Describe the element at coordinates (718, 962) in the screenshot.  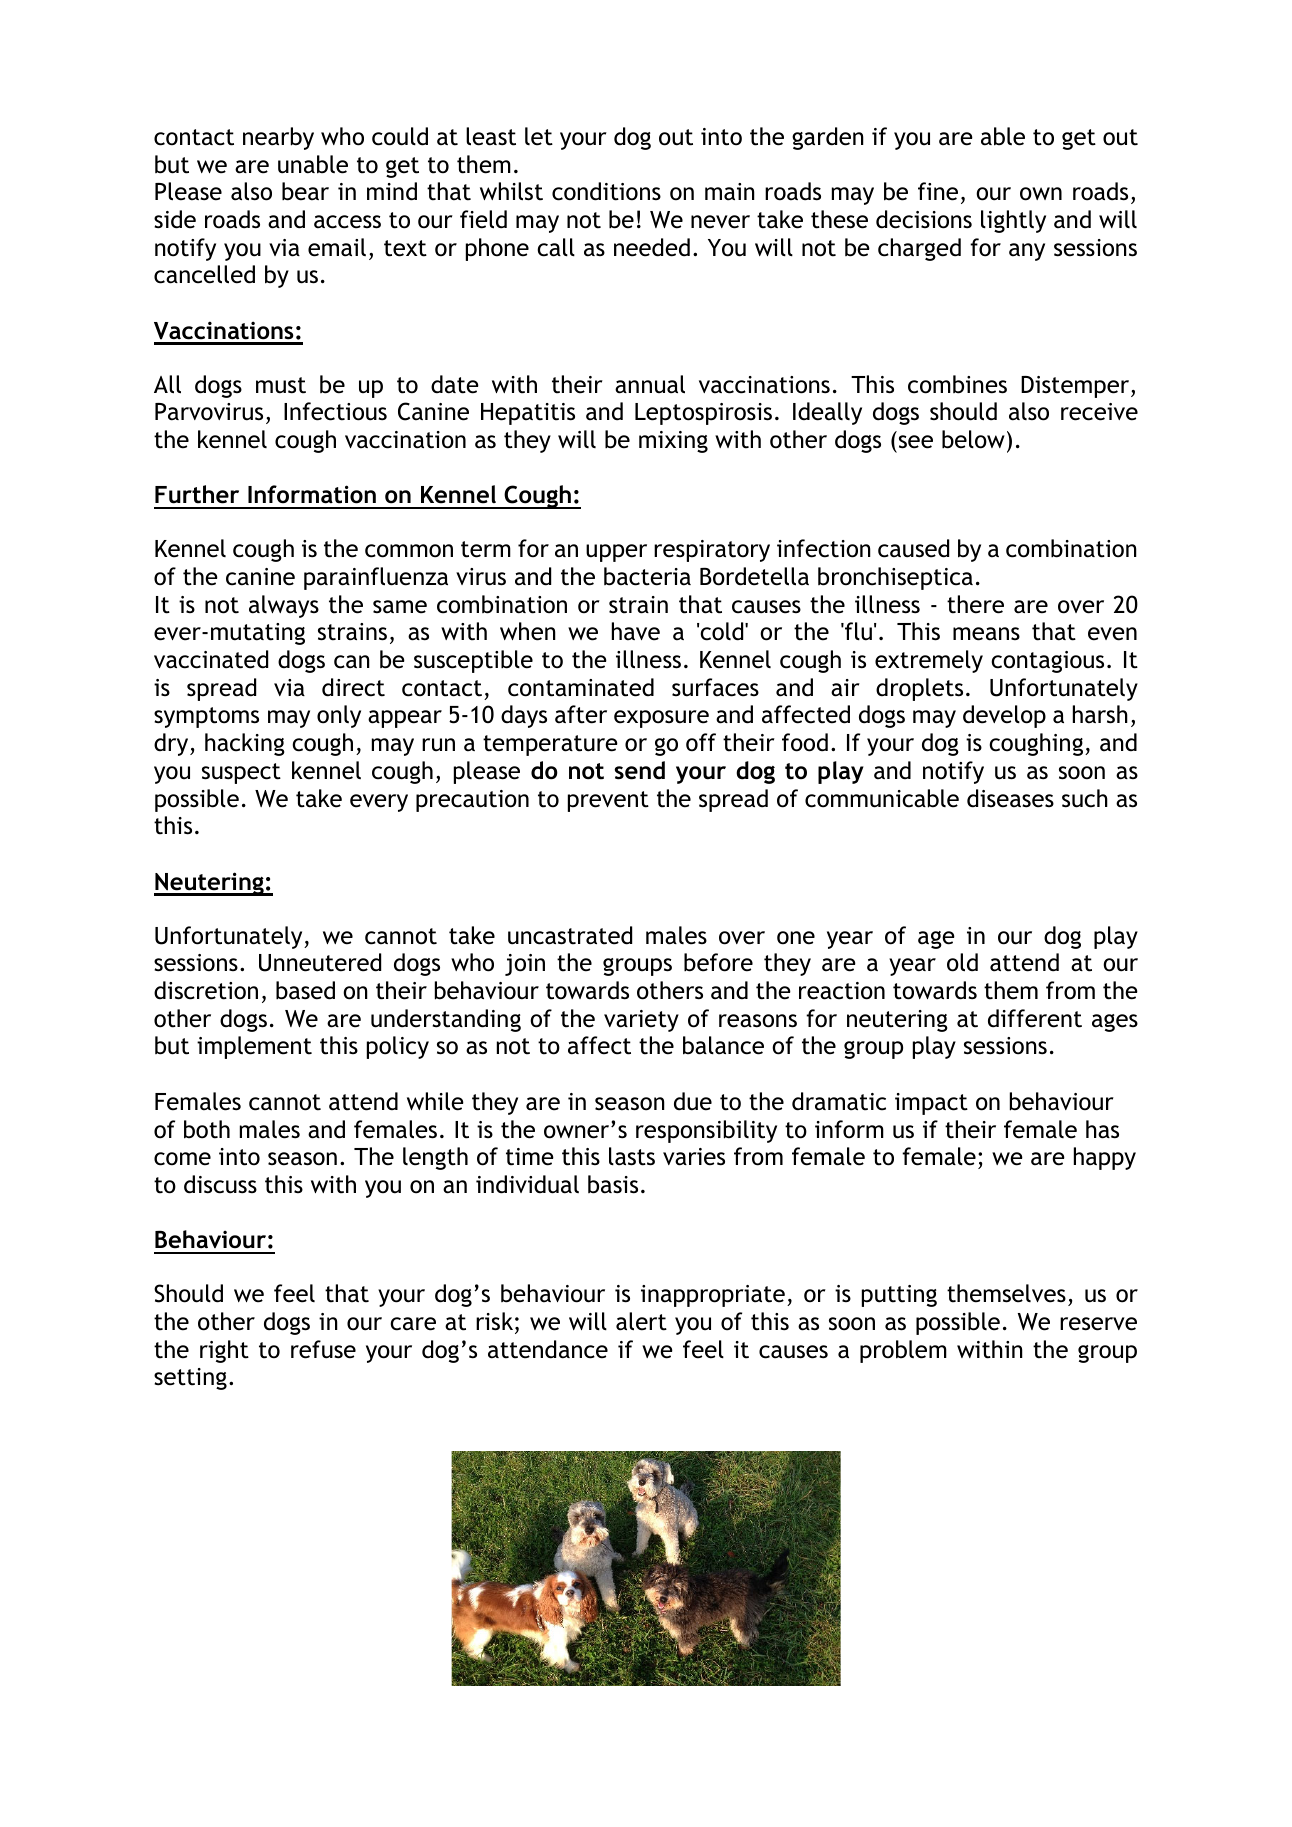
I see `before` at that location.
